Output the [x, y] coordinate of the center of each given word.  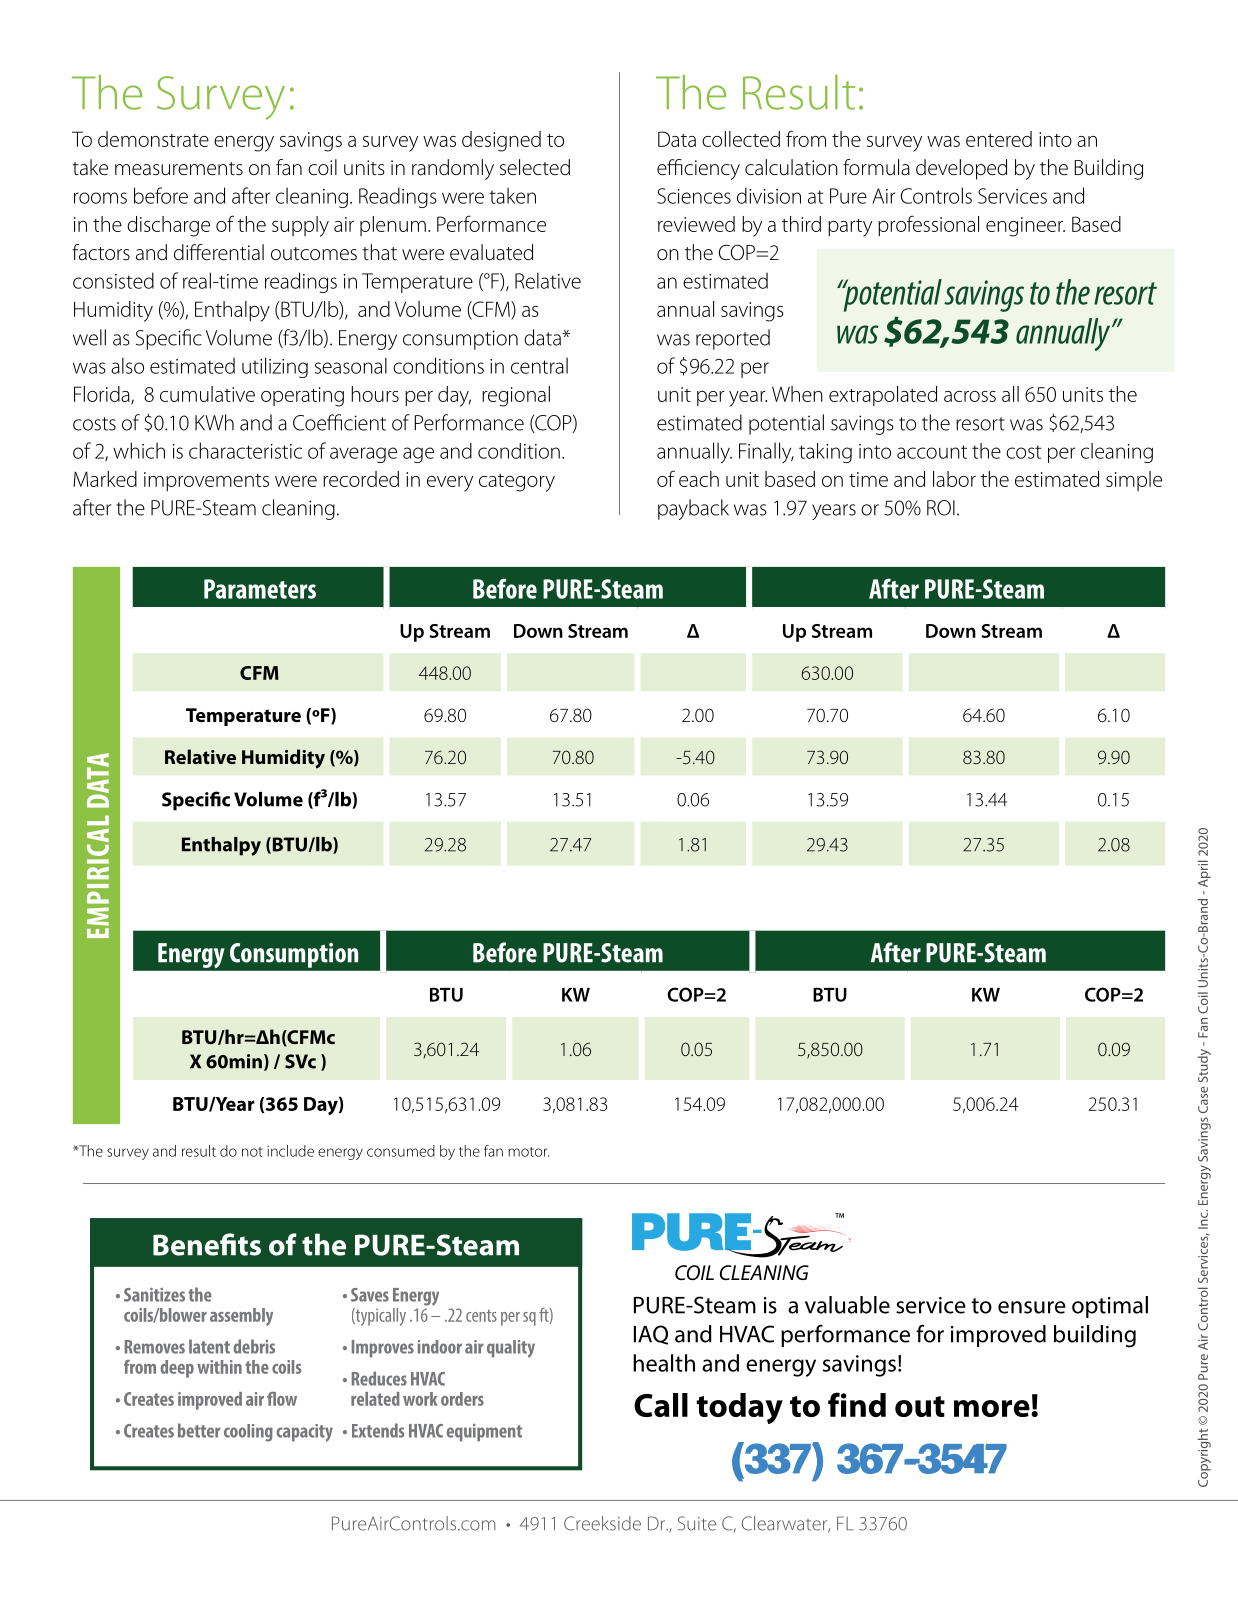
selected [535, 167]
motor [528, 1152]
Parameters [260, 589]
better [199, 1430]
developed [961, 169]
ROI [941, 508]
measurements [179, 169]
